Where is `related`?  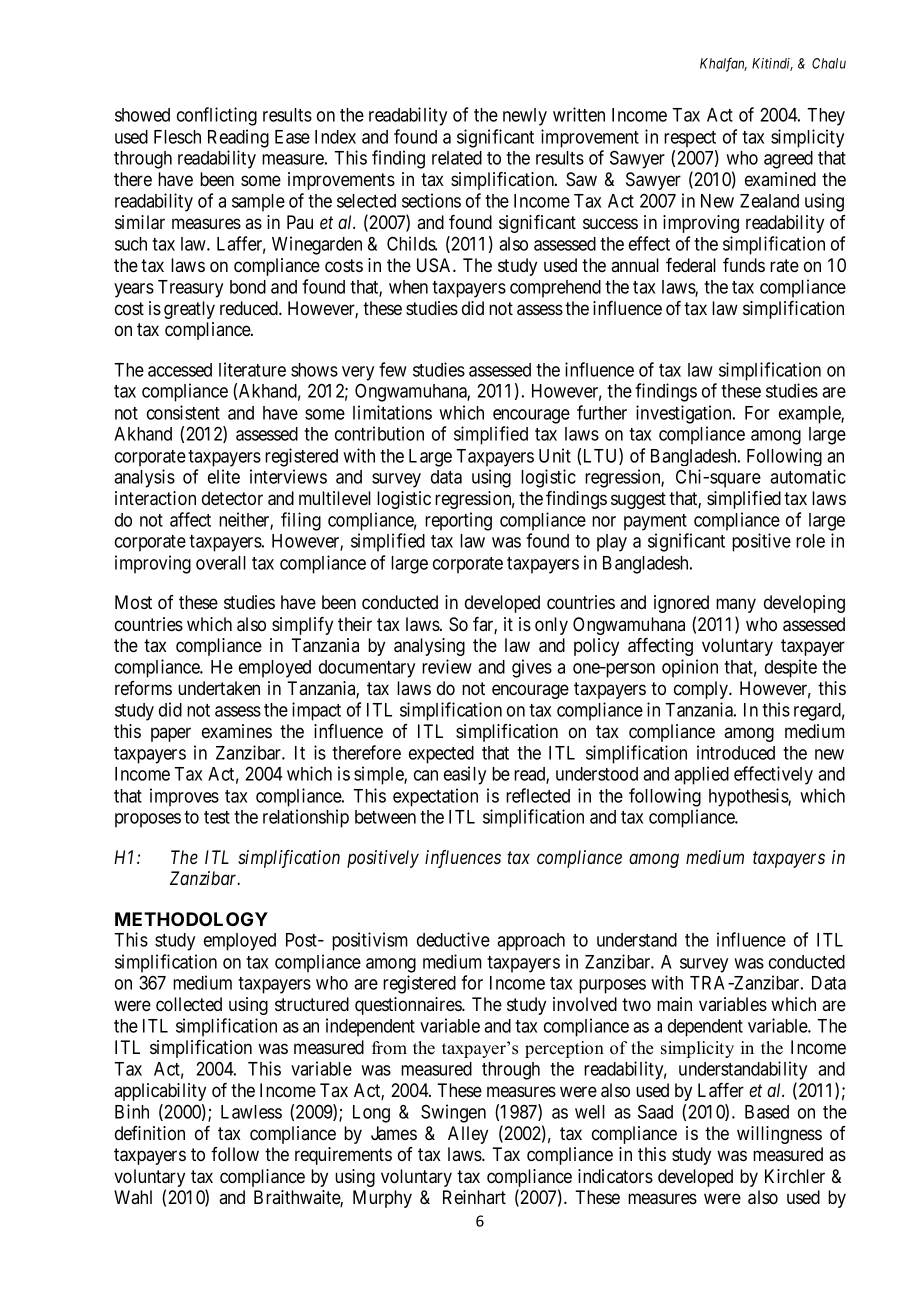 related is located at coordinates (457, 158).
